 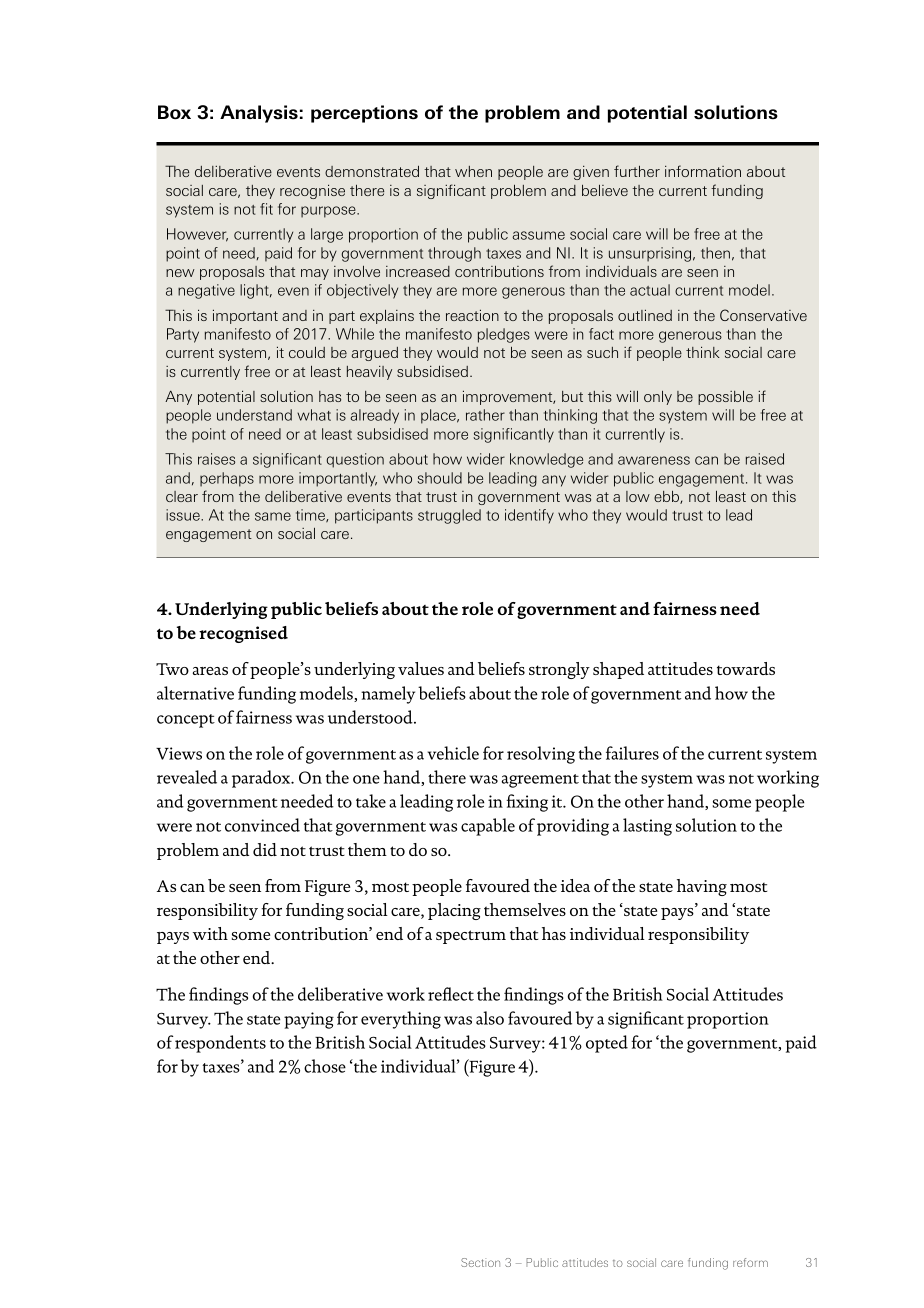 What do you see at coordinates (210, 671) in the screenshot?
I see `areas` at bounding box center [210, 671].
